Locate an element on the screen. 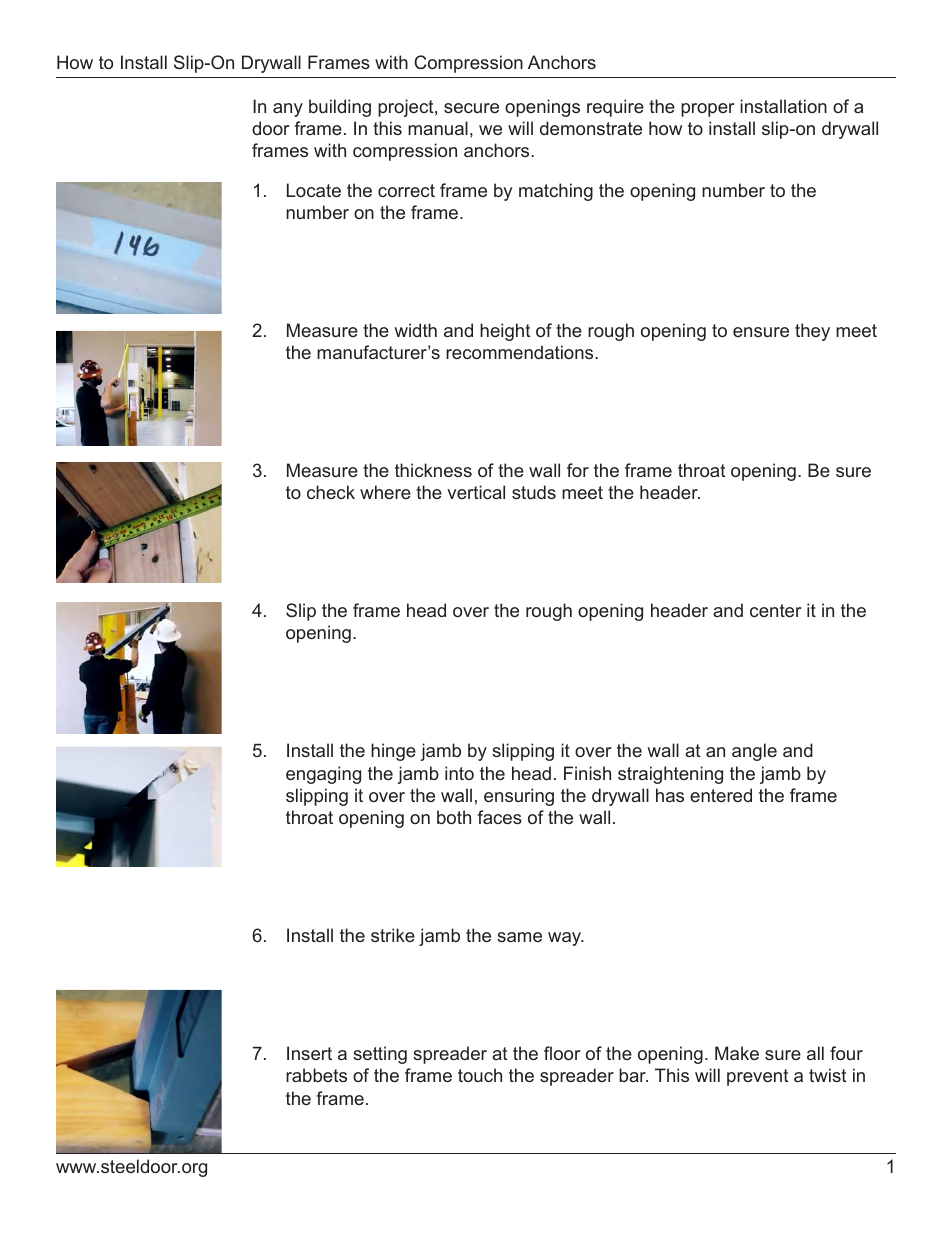  demonstrate is located at coordinates (591, 128).
